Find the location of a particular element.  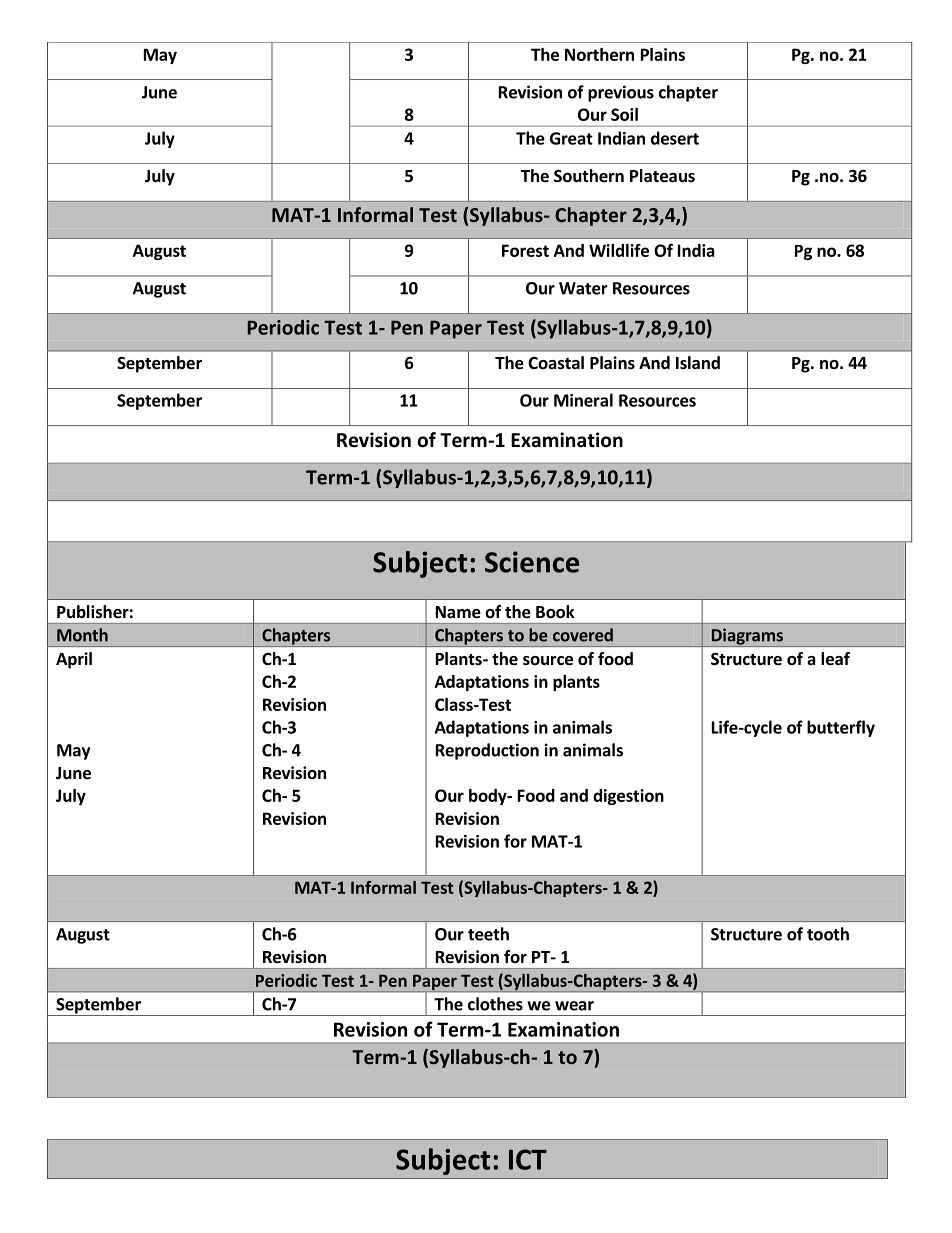

wear is located at coordinates (574, 1006).
